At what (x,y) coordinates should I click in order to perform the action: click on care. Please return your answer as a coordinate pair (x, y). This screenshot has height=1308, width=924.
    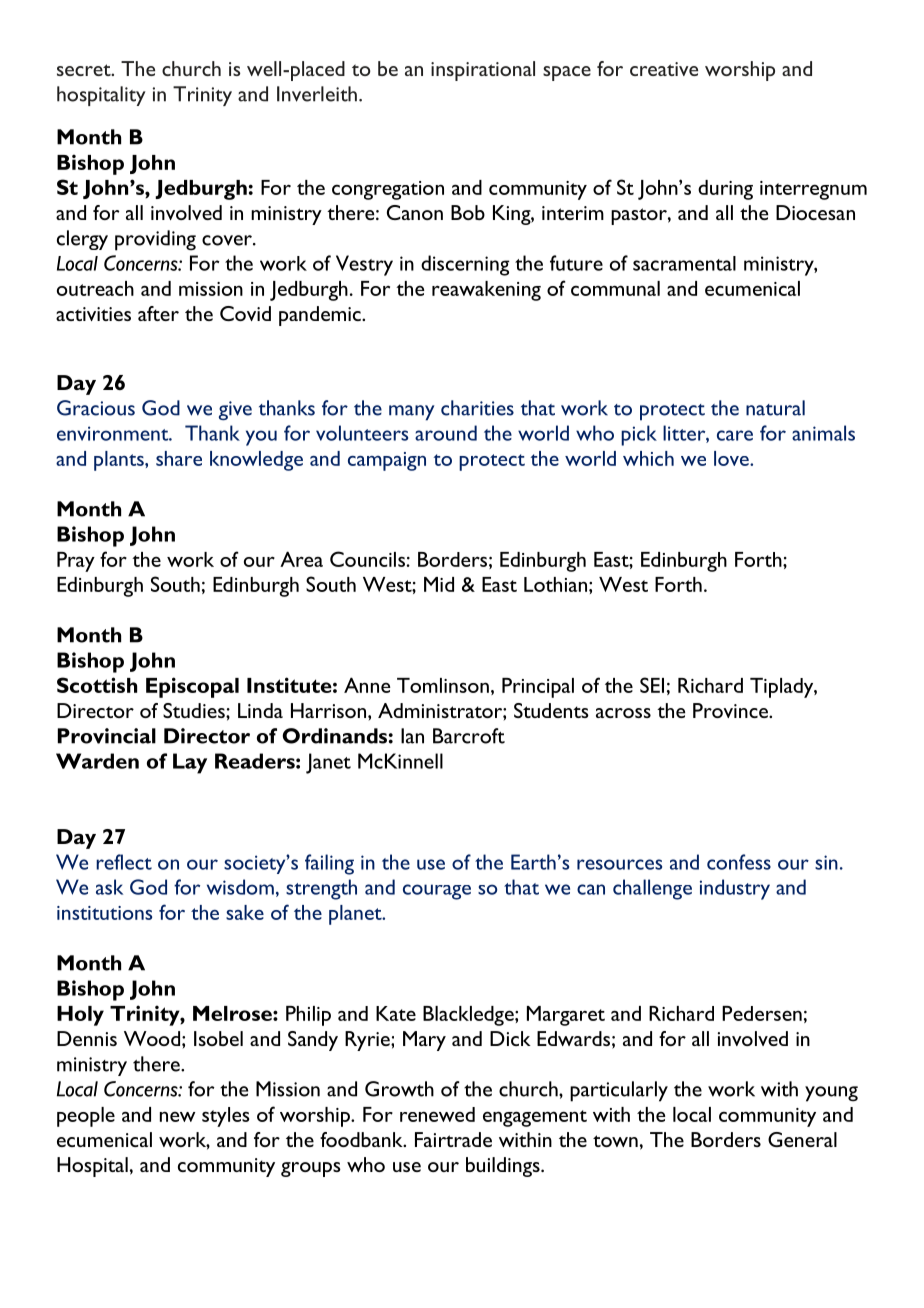
    Looking at the image, I should click on (735, 435).
